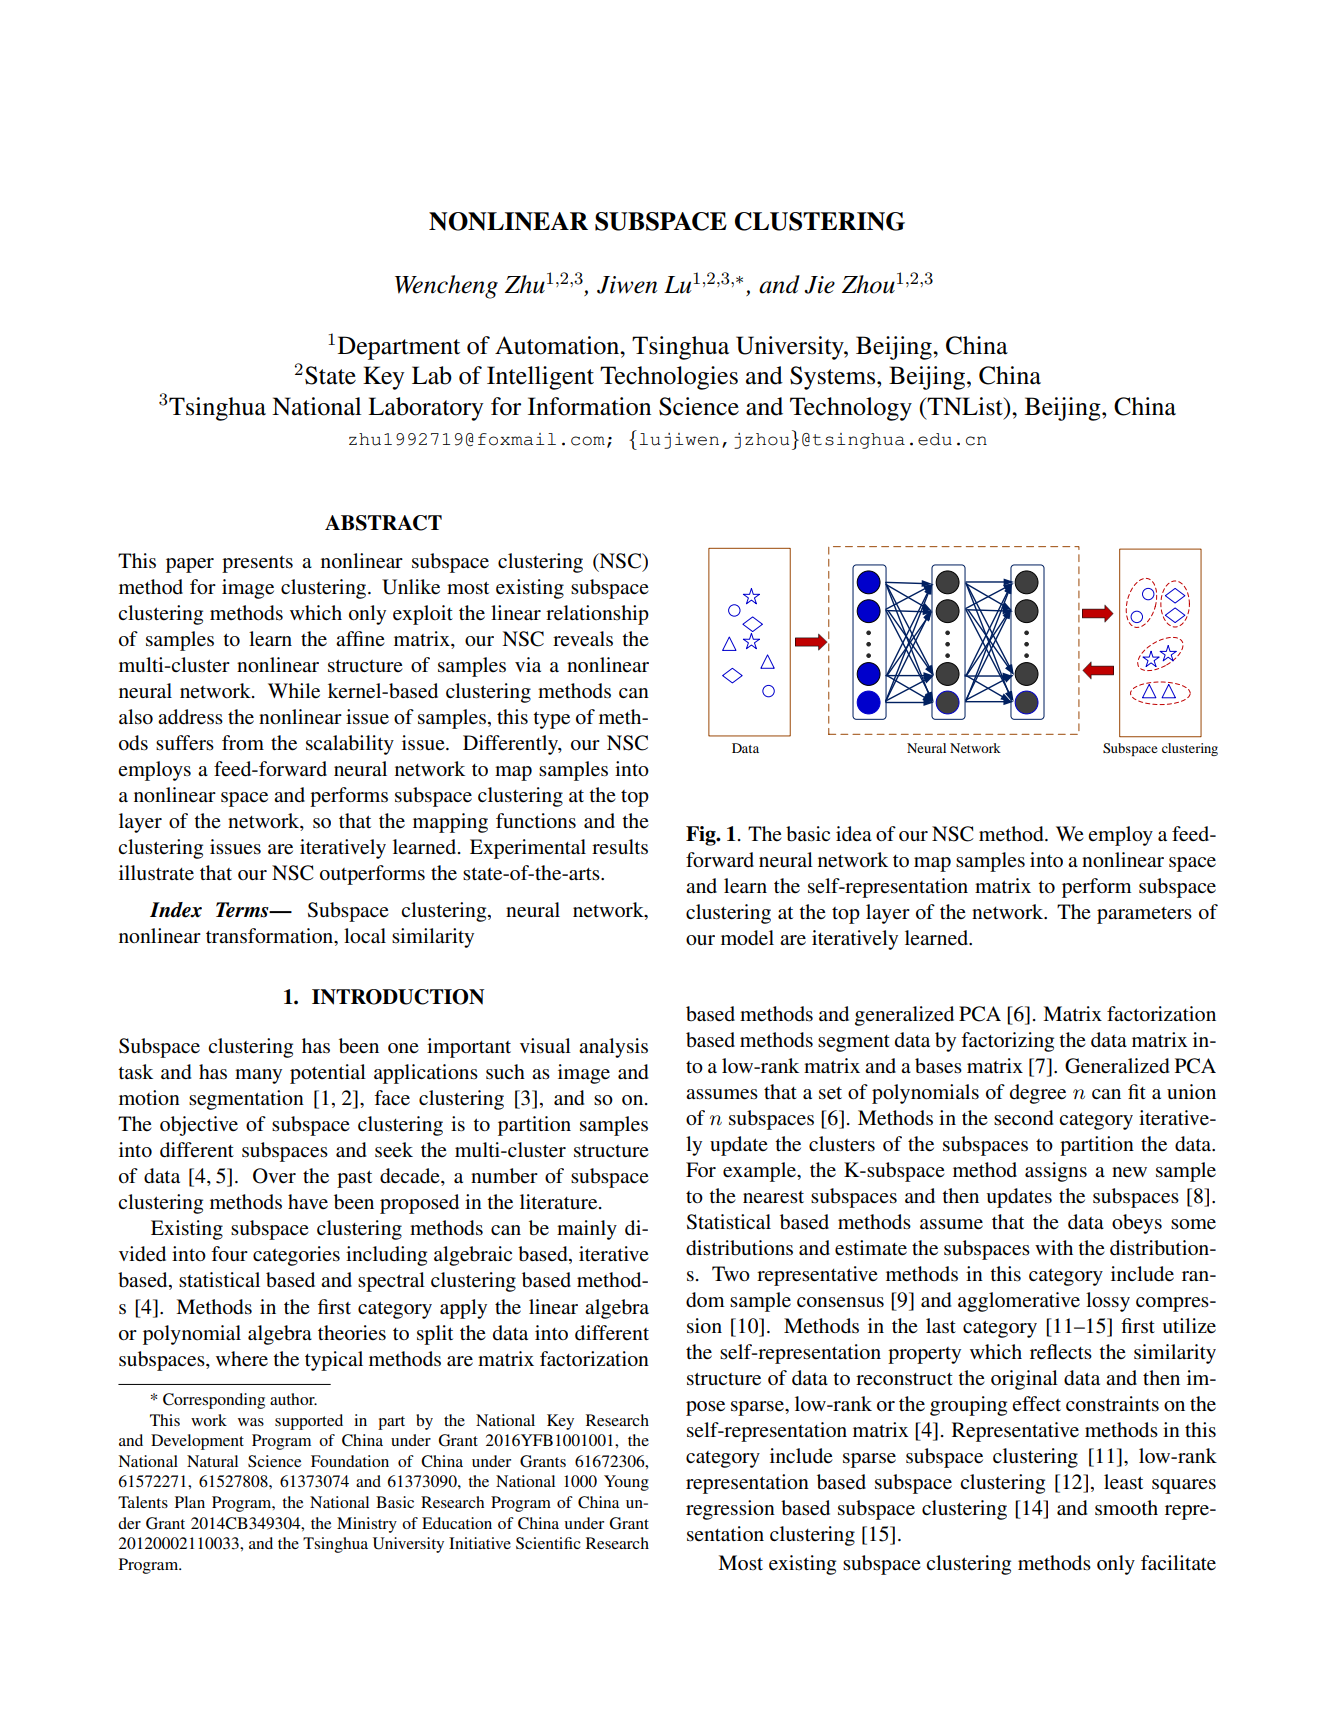 The height and width of the document is (1724, 1332). Describe the element at coordinates (854, 834) in the document. I see `idea` at that location.
